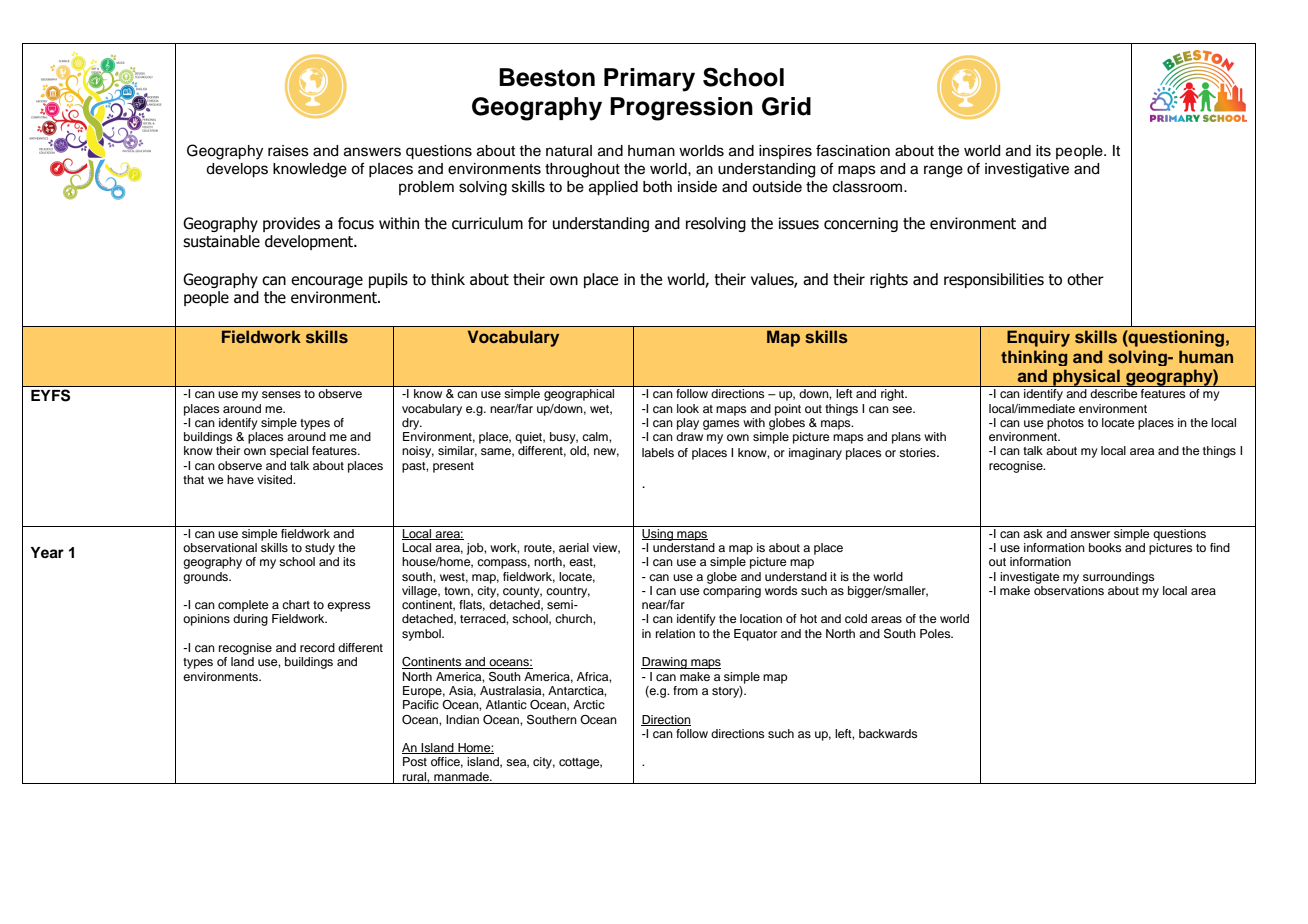 The image size is (1308, 924). I want to click on curriculum, so click(487, 223).
